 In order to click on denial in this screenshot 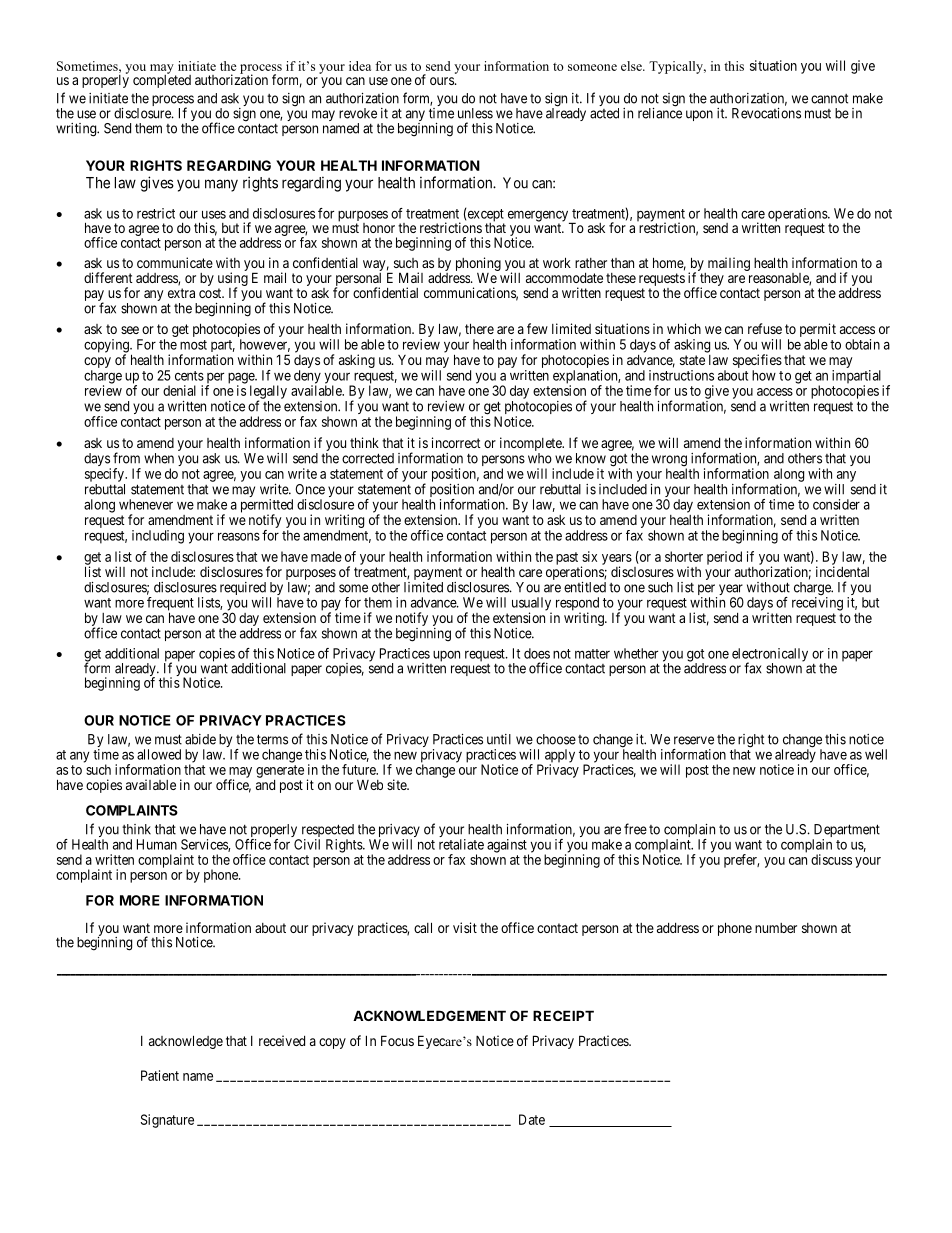, I will do `click(179, 390)`.
